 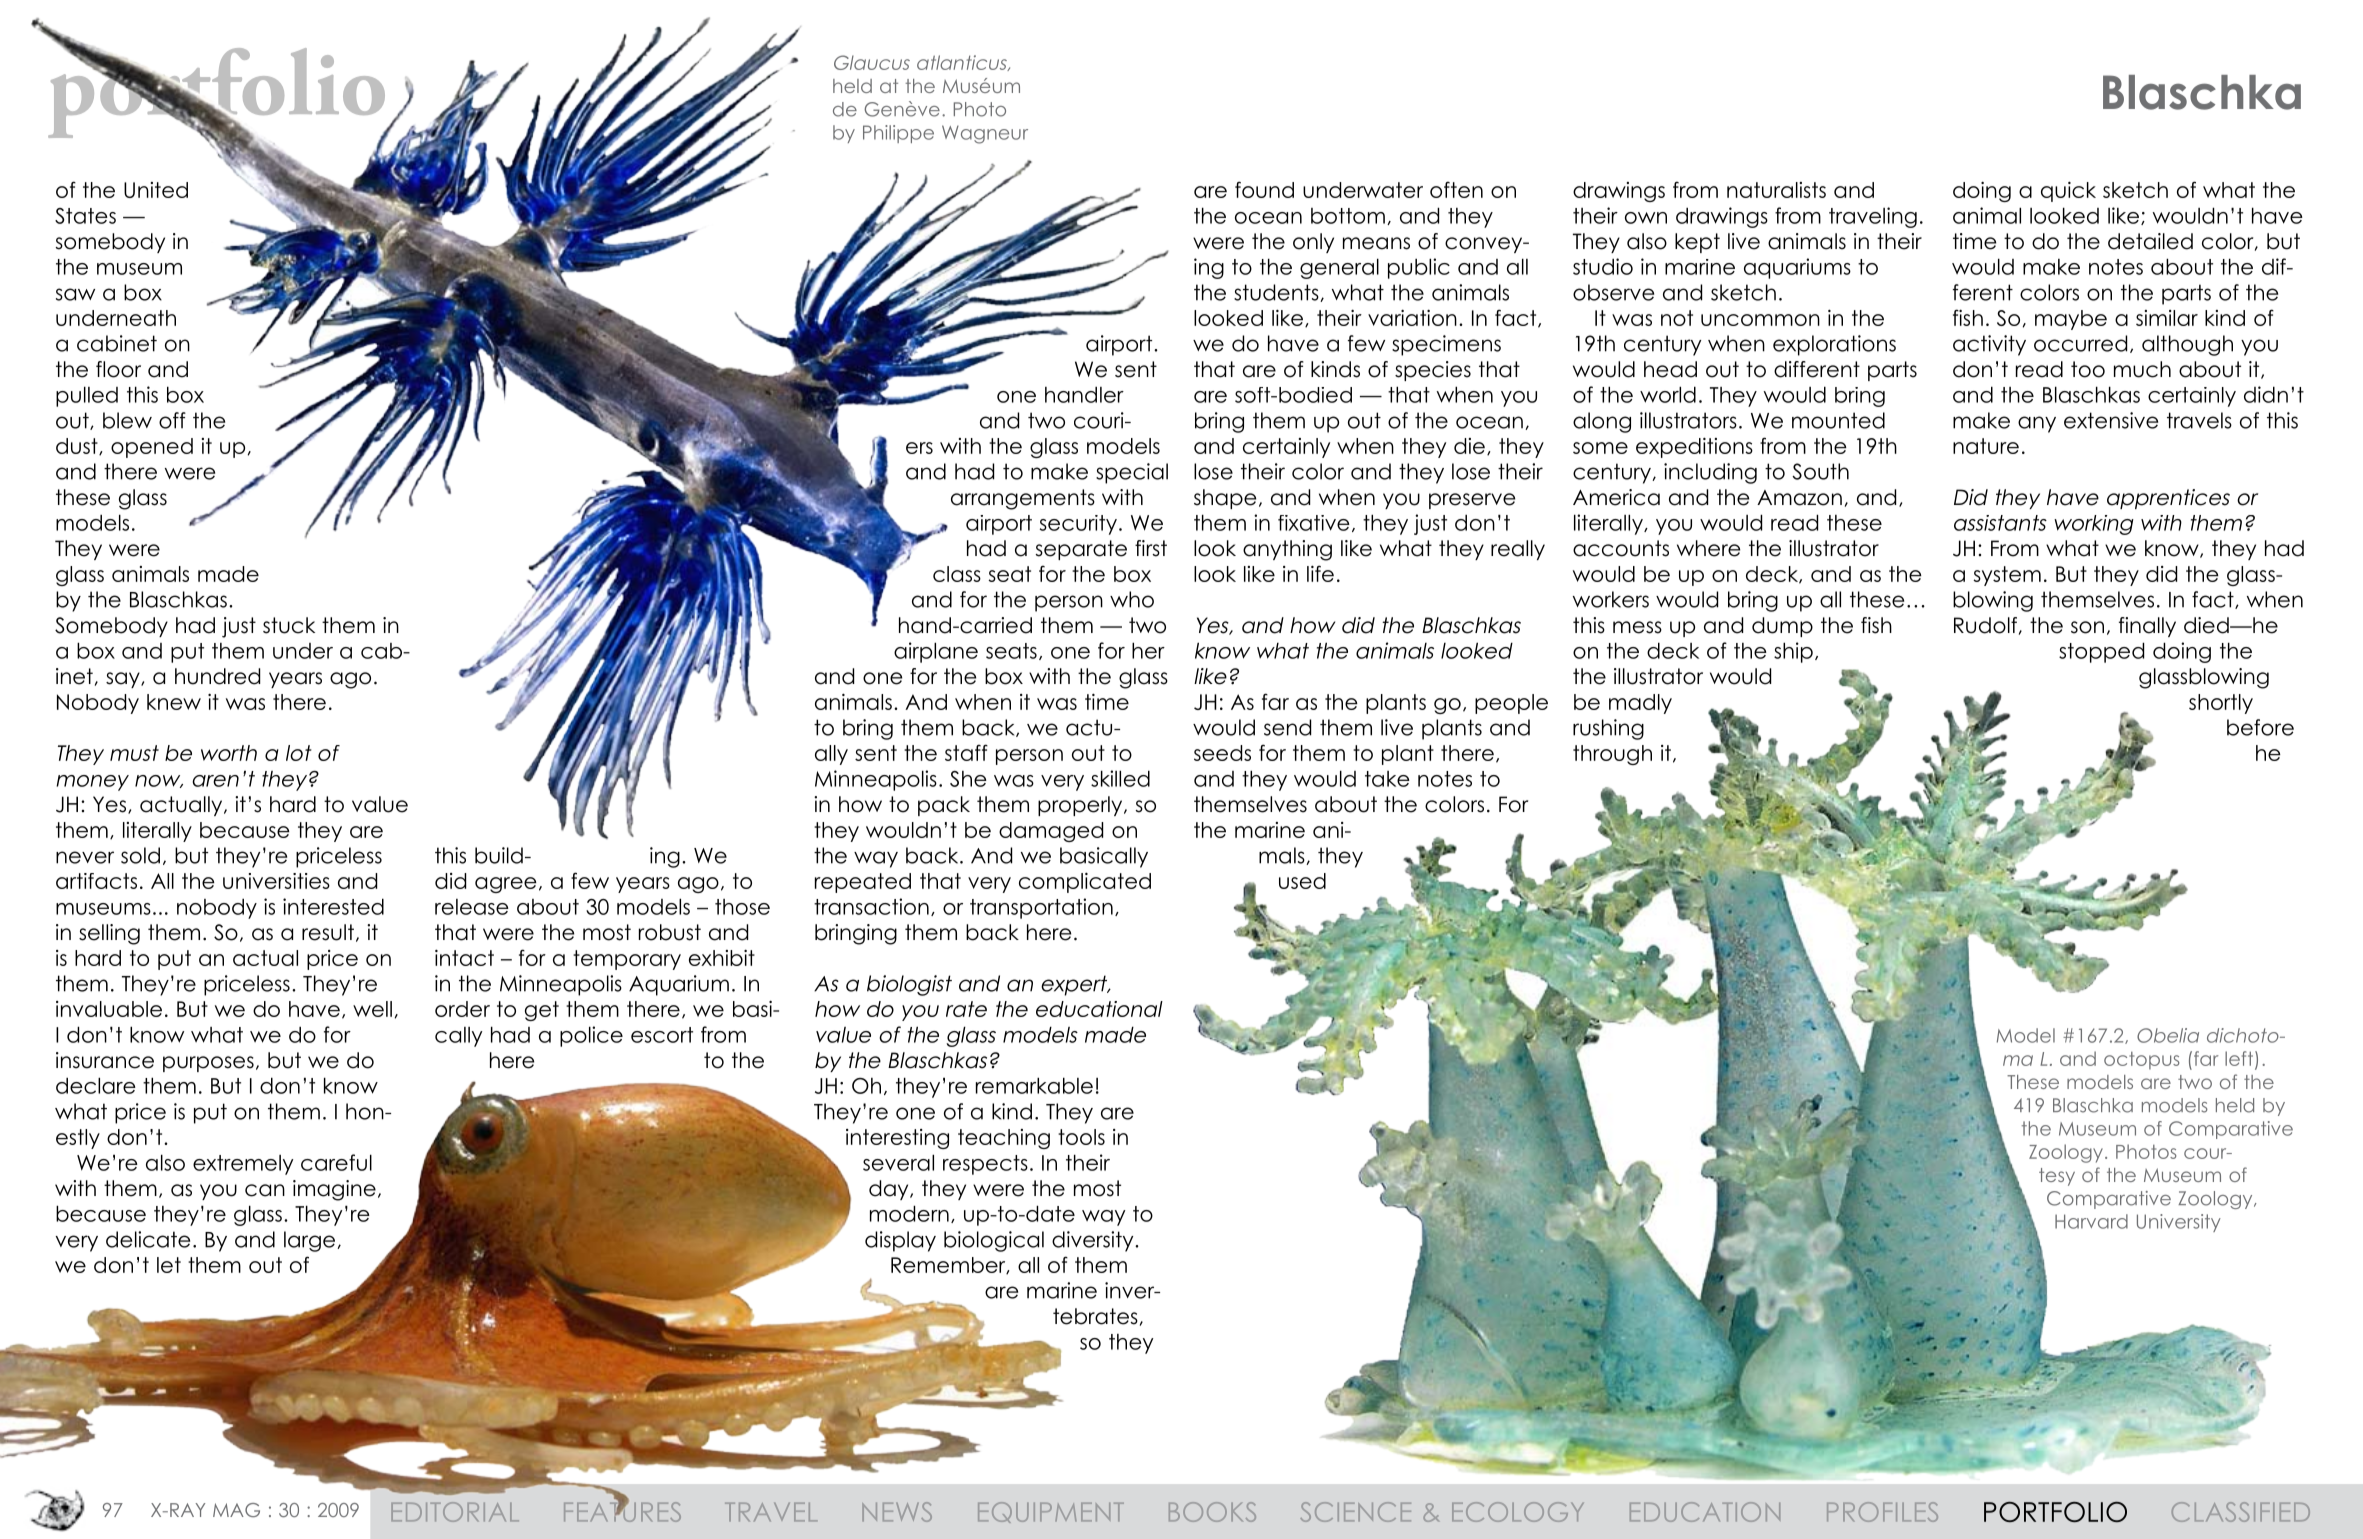 I want to click on quick, so click(x=2068, y=191).
